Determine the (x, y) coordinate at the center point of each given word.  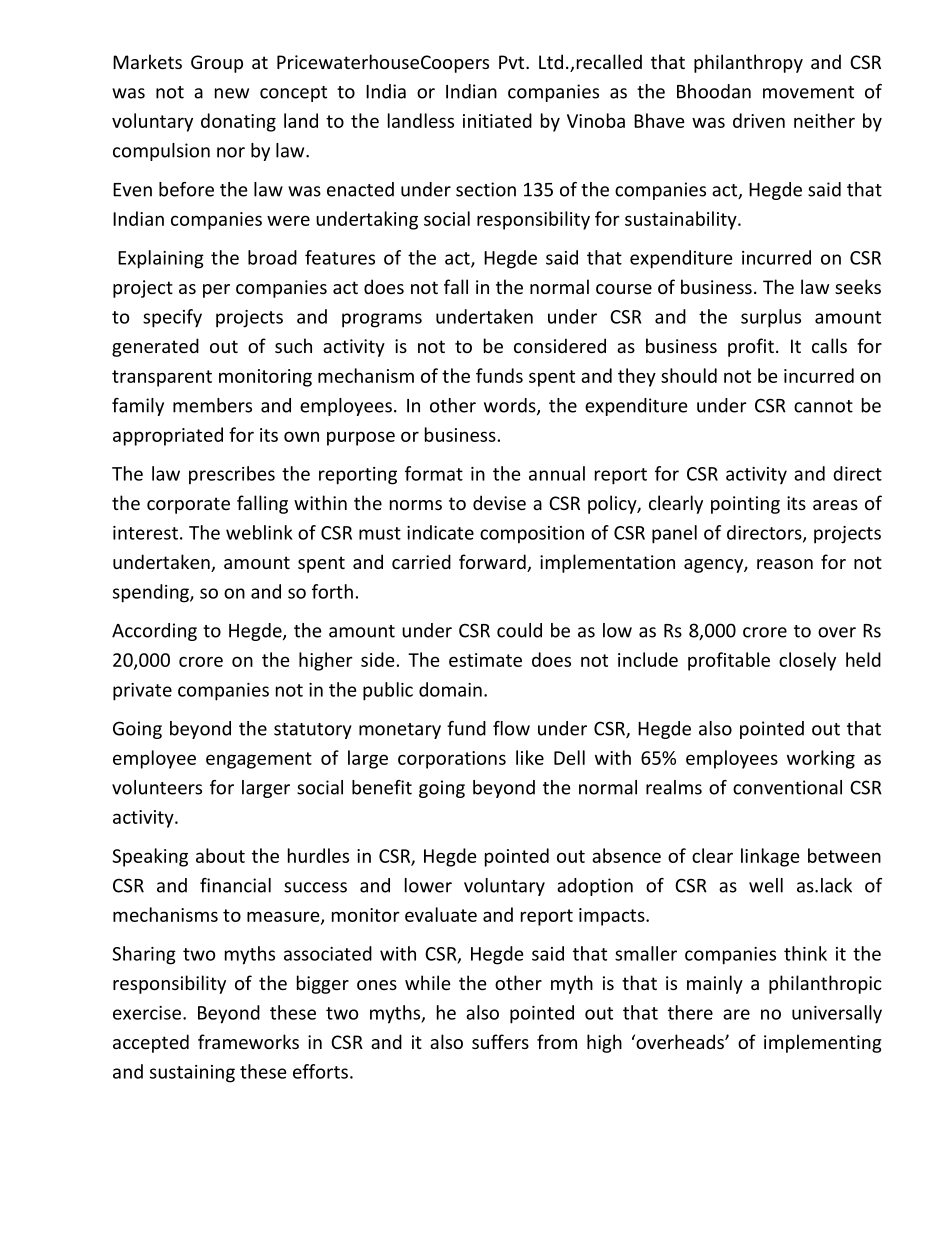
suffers (500, 1041)
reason (785, 564)
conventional (787, 787)
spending (152, 593)
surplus (771, 318)
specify (172, 318)
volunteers (157, 787)
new (232, 93)
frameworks (248, 1041)
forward (493, 563)
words (511, 406)
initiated (497, 120)
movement (808, 92)
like (530, 757)
